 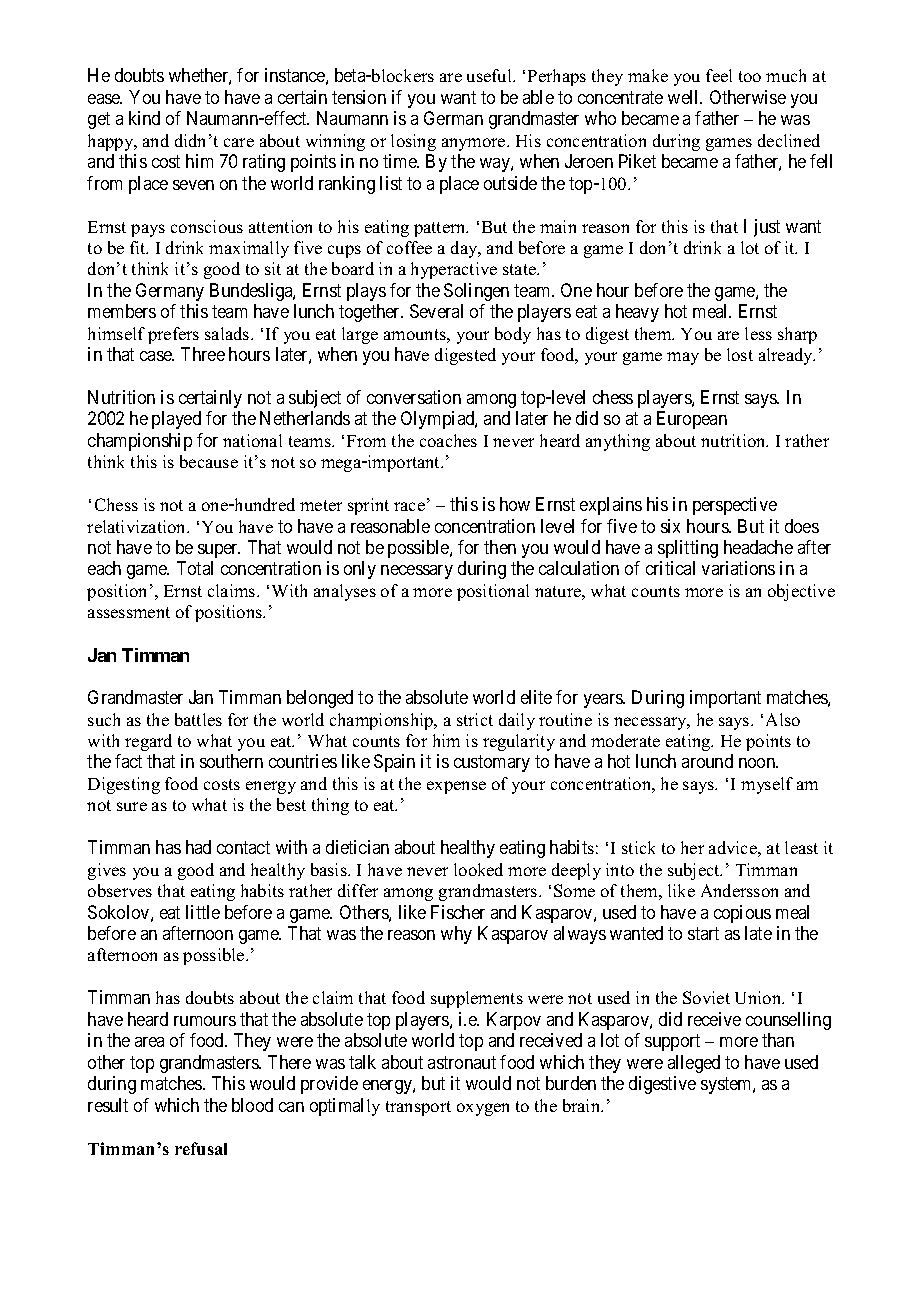 I want to click on looked, so click(x=478, y=869).
